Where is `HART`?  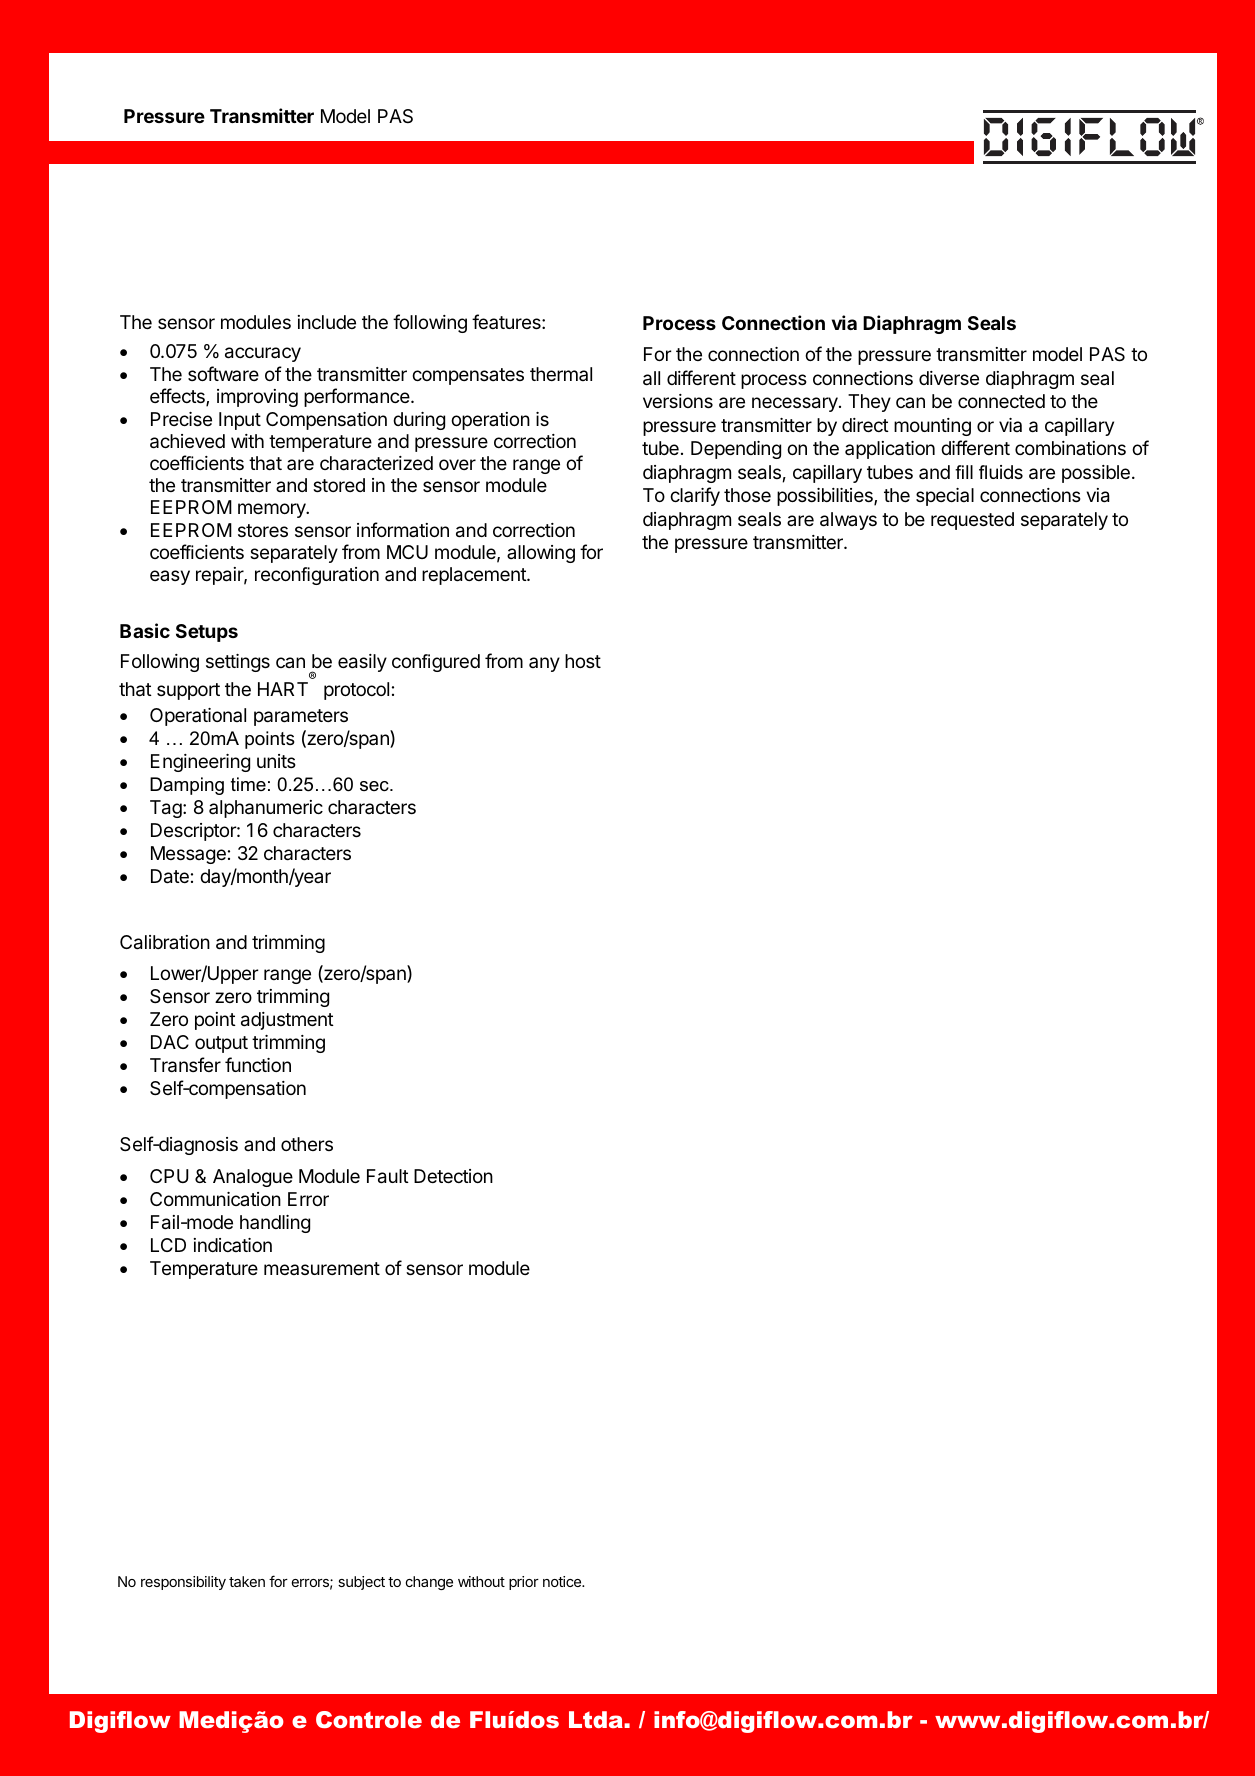
HART is located at coordinates (283, 689).
